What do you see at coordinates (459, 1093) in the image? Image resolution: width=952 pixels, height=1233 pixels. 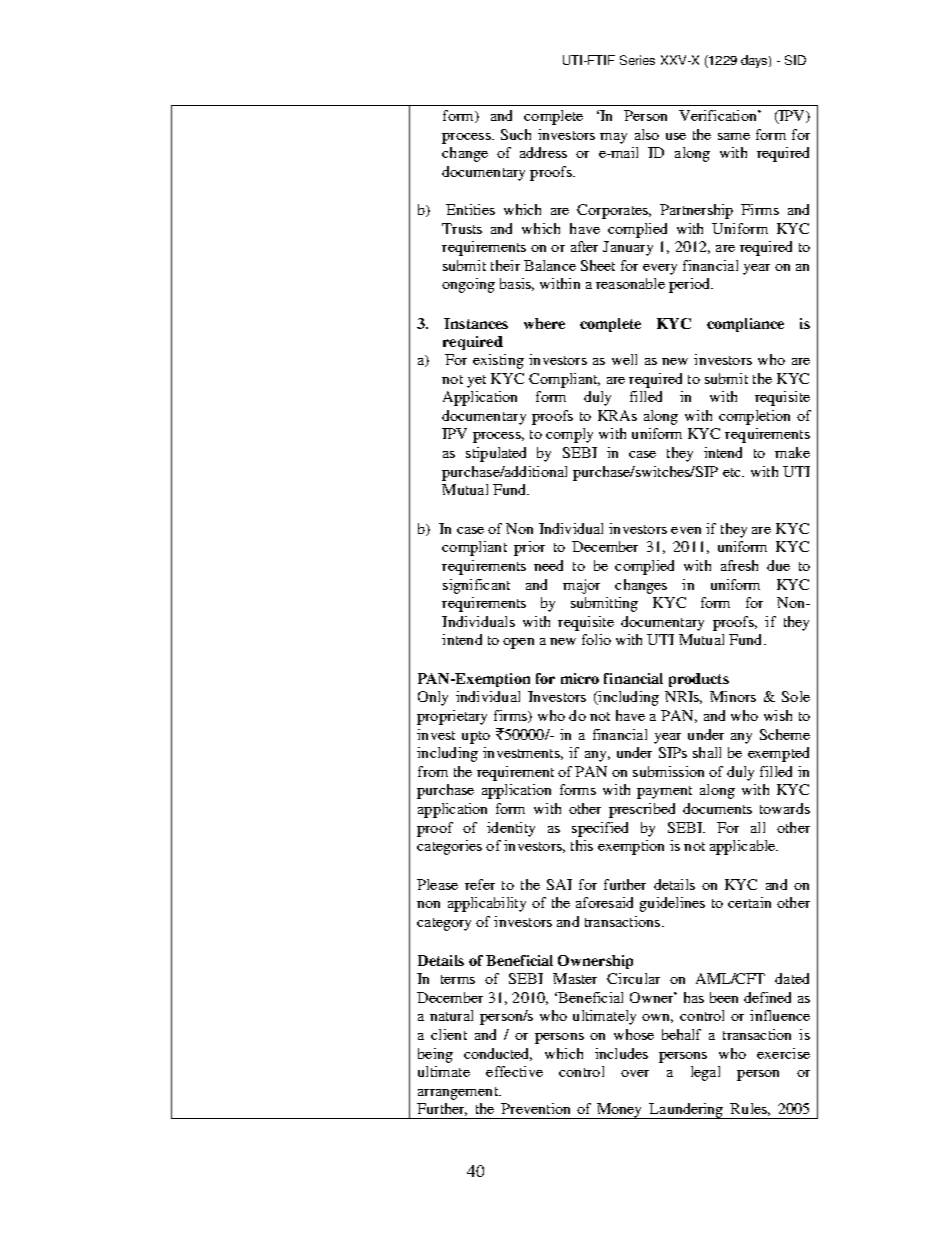 I see `arrangement` at bounding box center [459, 1093].
